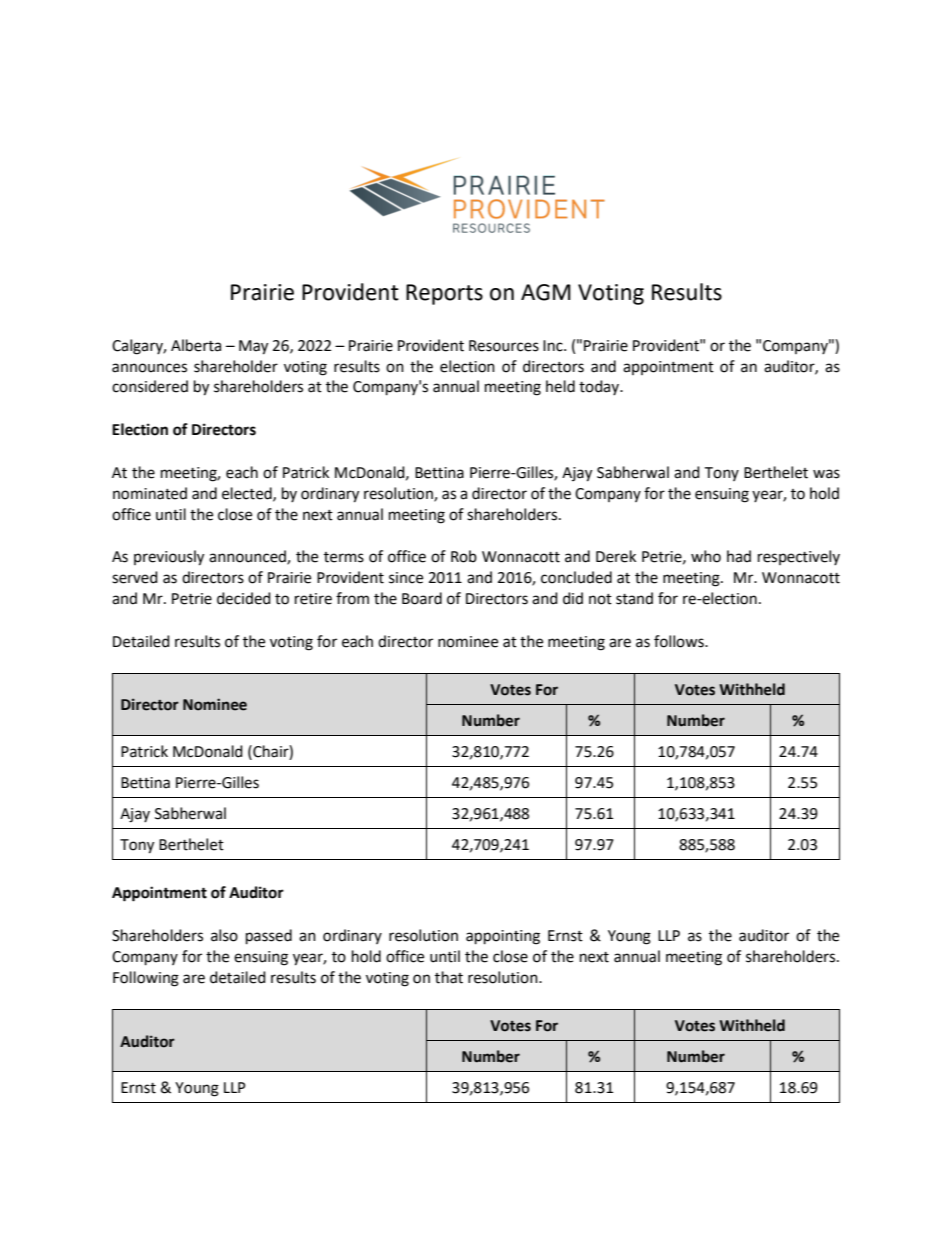 This screenshot has height=1233, width=952. Describe the element at coordinates (224, 935) in the screenshot. I see `also` at that location.
